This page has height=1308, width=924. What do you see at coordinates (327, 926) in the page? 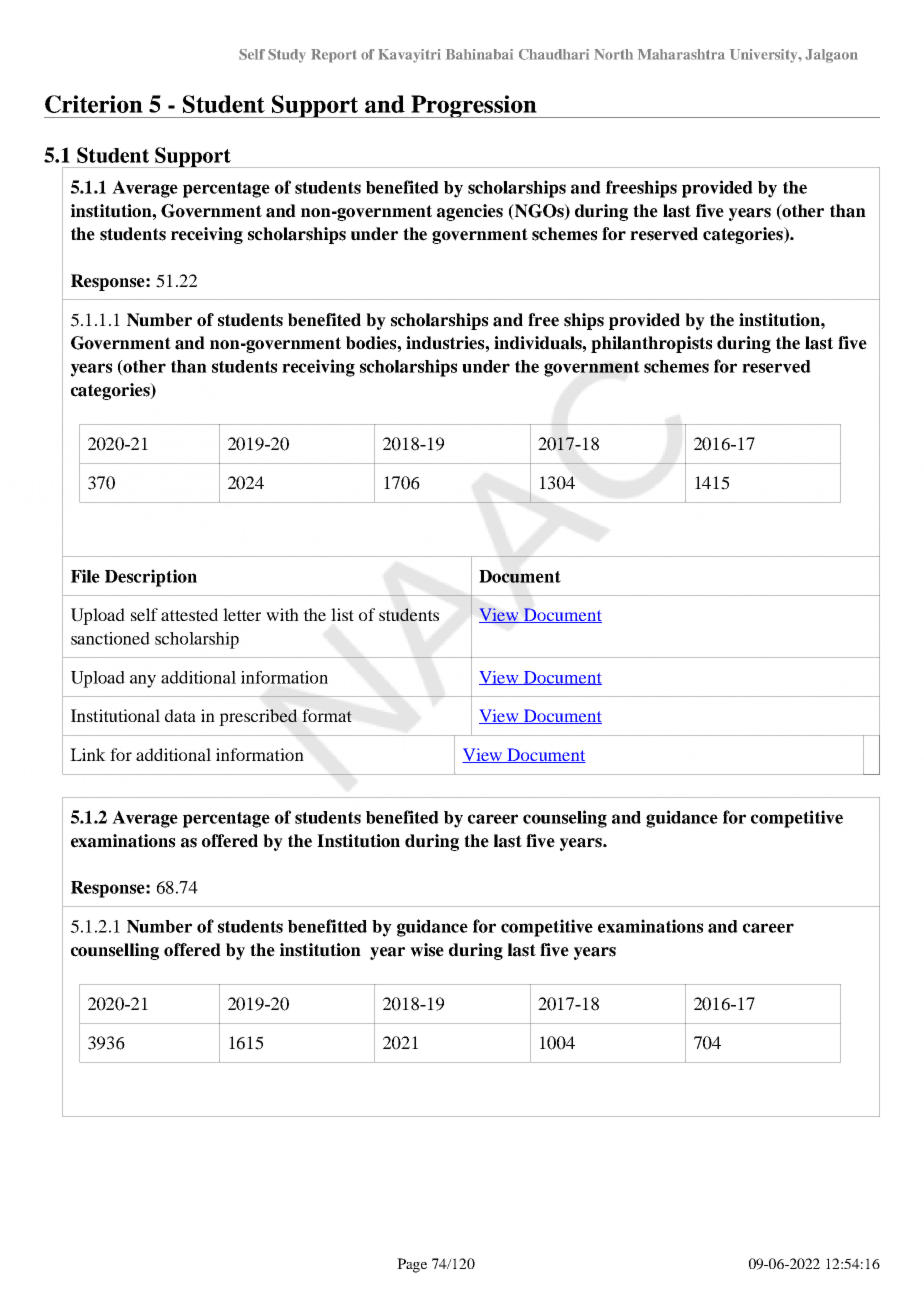
I see `benefitted` at bounding box center [327, 926].
